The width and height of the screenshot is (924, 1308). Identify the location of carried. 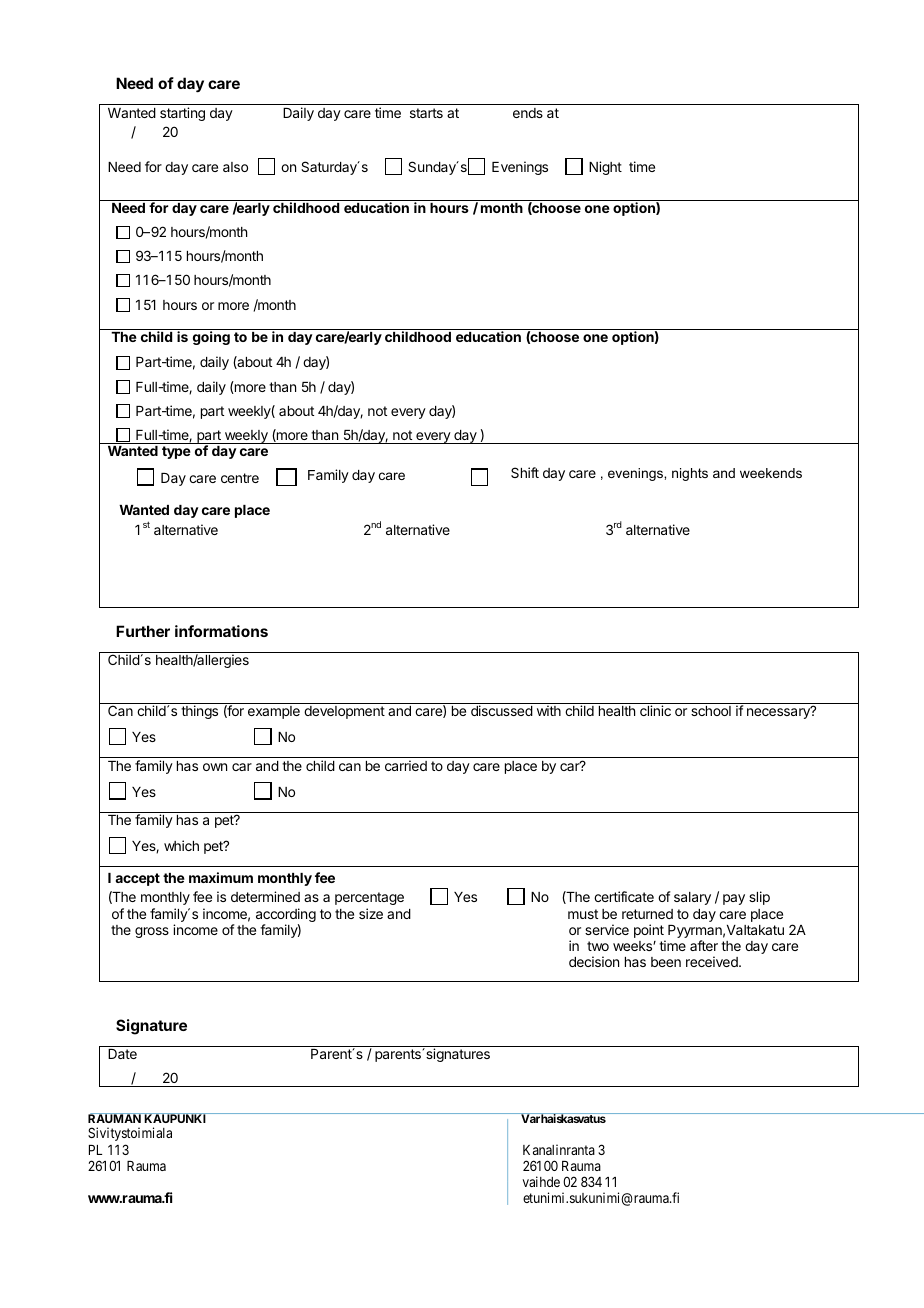
(406, 765).
